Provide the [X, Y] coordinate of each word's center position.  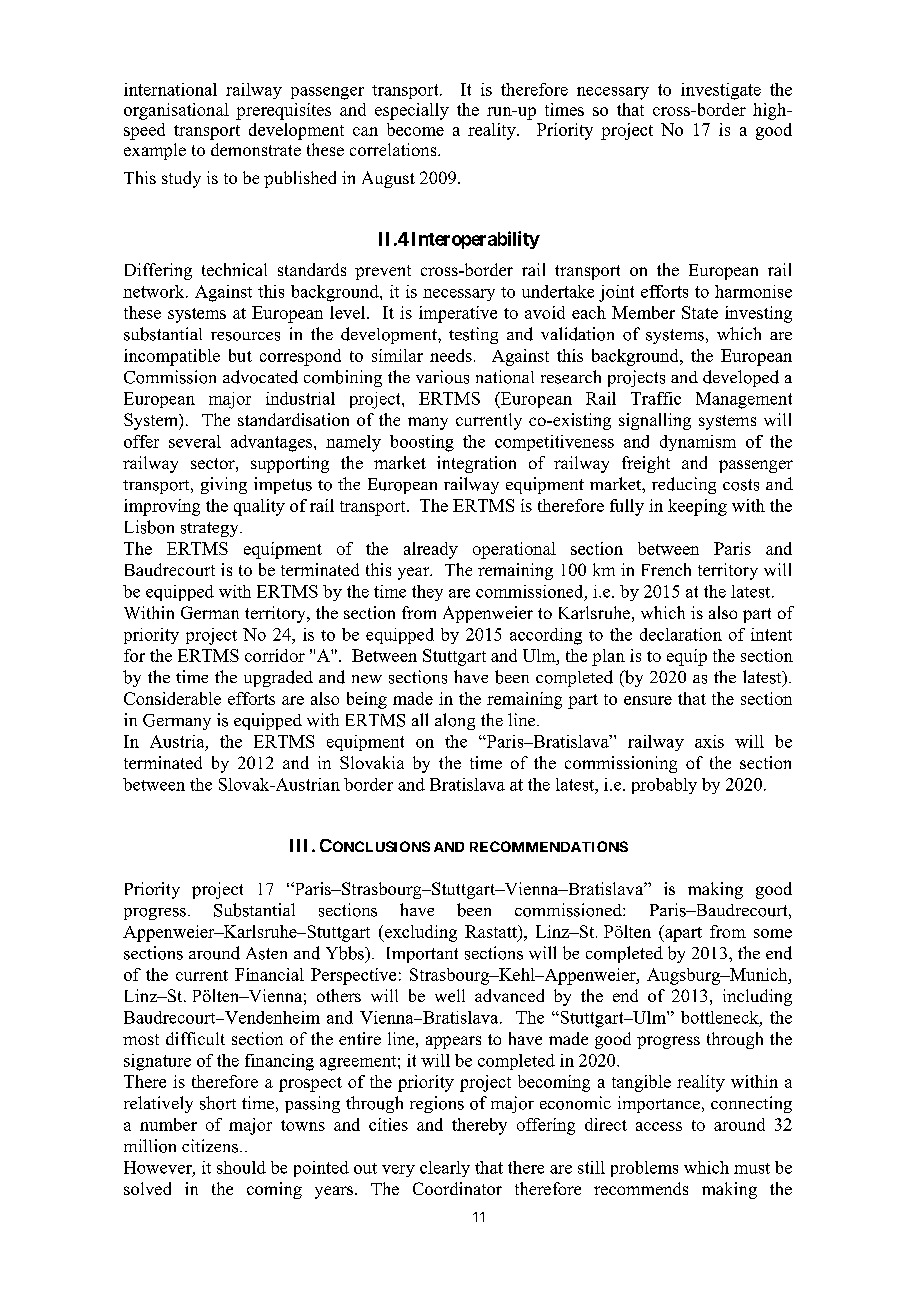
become [415, 129]
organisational [176, 111]
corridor [275, 655]
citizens [211, 1146]
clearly [445, 1169]
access [659, 1126]
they [427, 593]
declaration [681, 634]
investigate [721, 91]
